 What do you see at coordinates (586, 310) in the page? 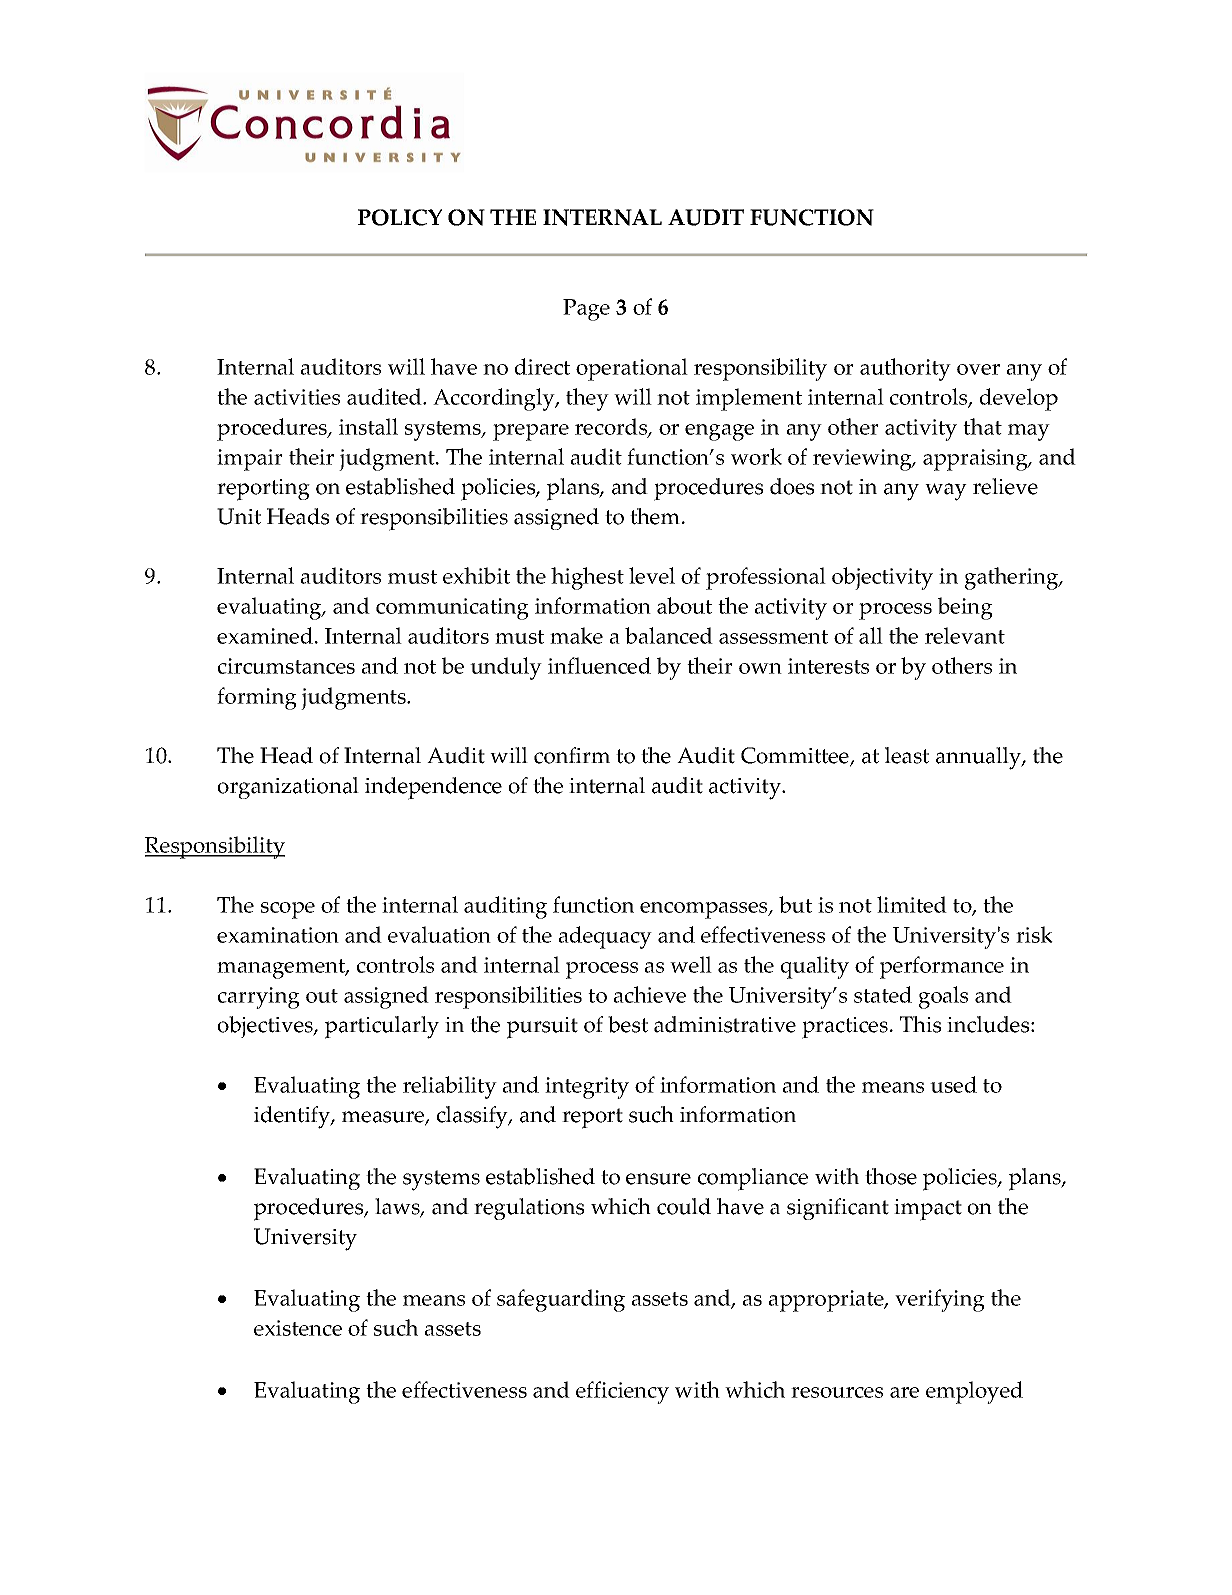
I see `Page` at bounding box center [586, 310].
